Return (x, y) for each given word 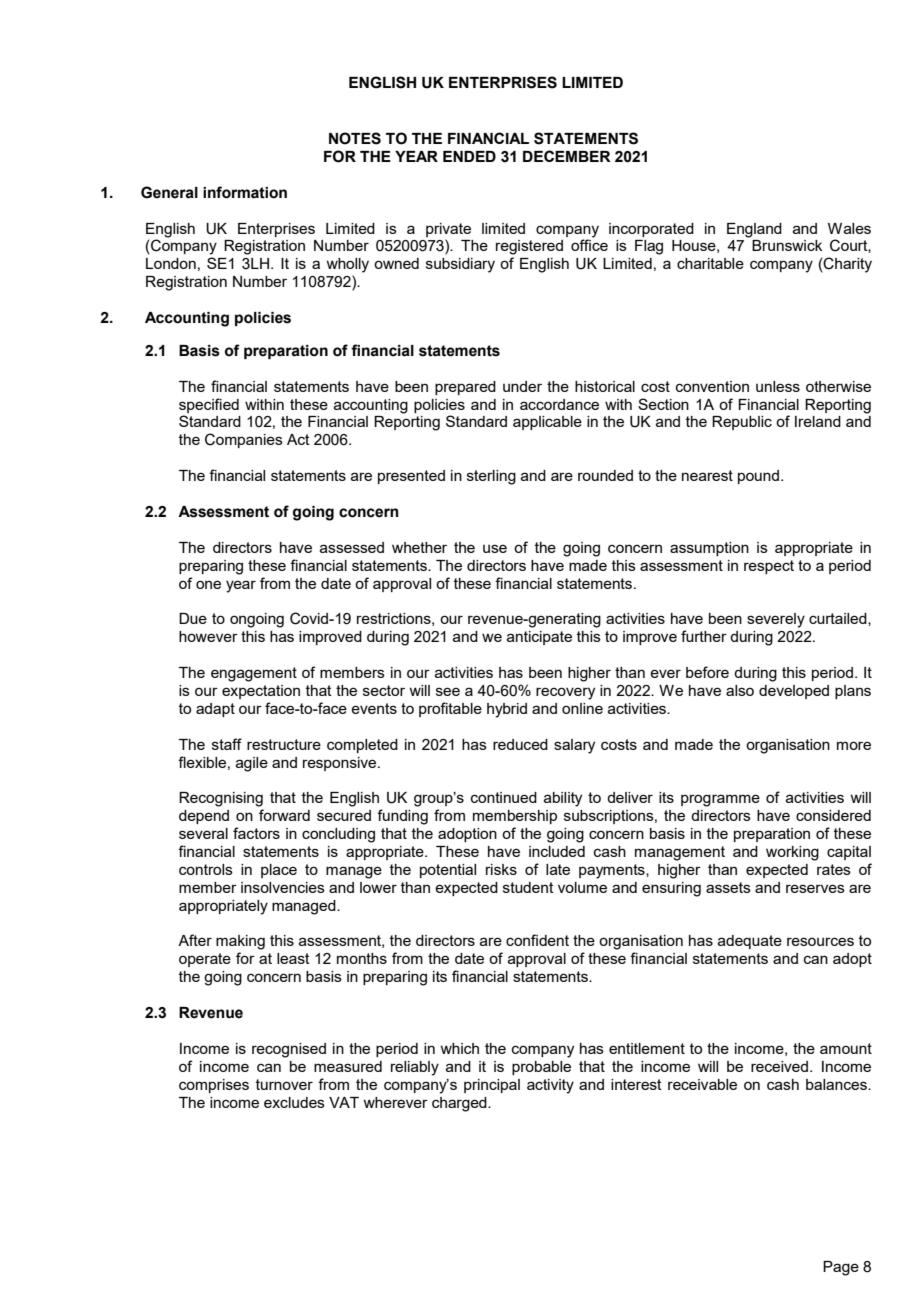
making (240, 942)
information (245, 192)
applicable (547, 423)
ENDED (469, 156)
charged (460, 1104)
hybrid (507, 710)
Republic (742, 423)
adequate (750, 942)
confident (537, 940)
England (754, 230)
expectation (261, 692)
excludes (294, 1102)
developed (794, 692)
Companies (244, 440)
